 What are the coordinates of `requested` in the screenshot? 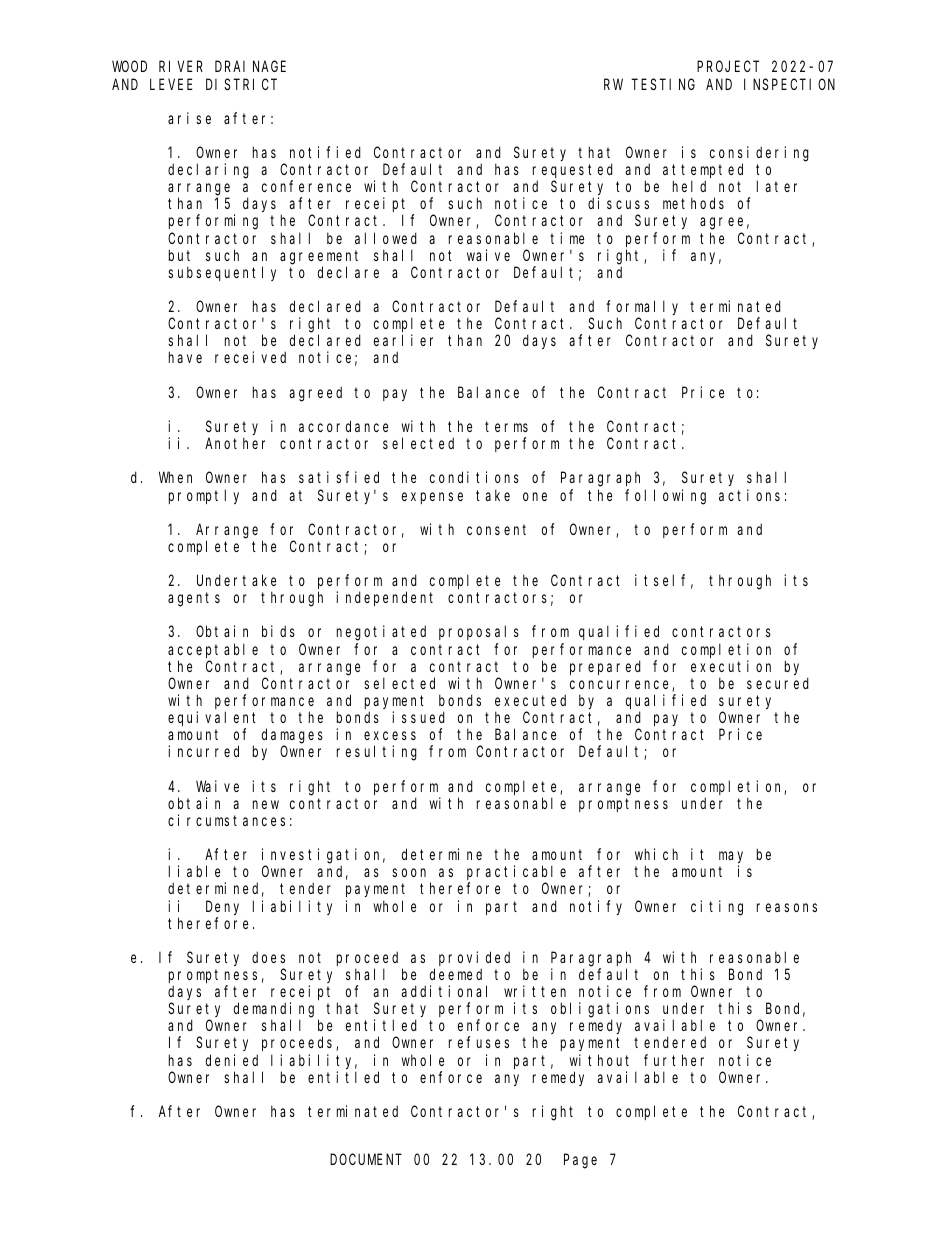 It's located at (573, 172).
